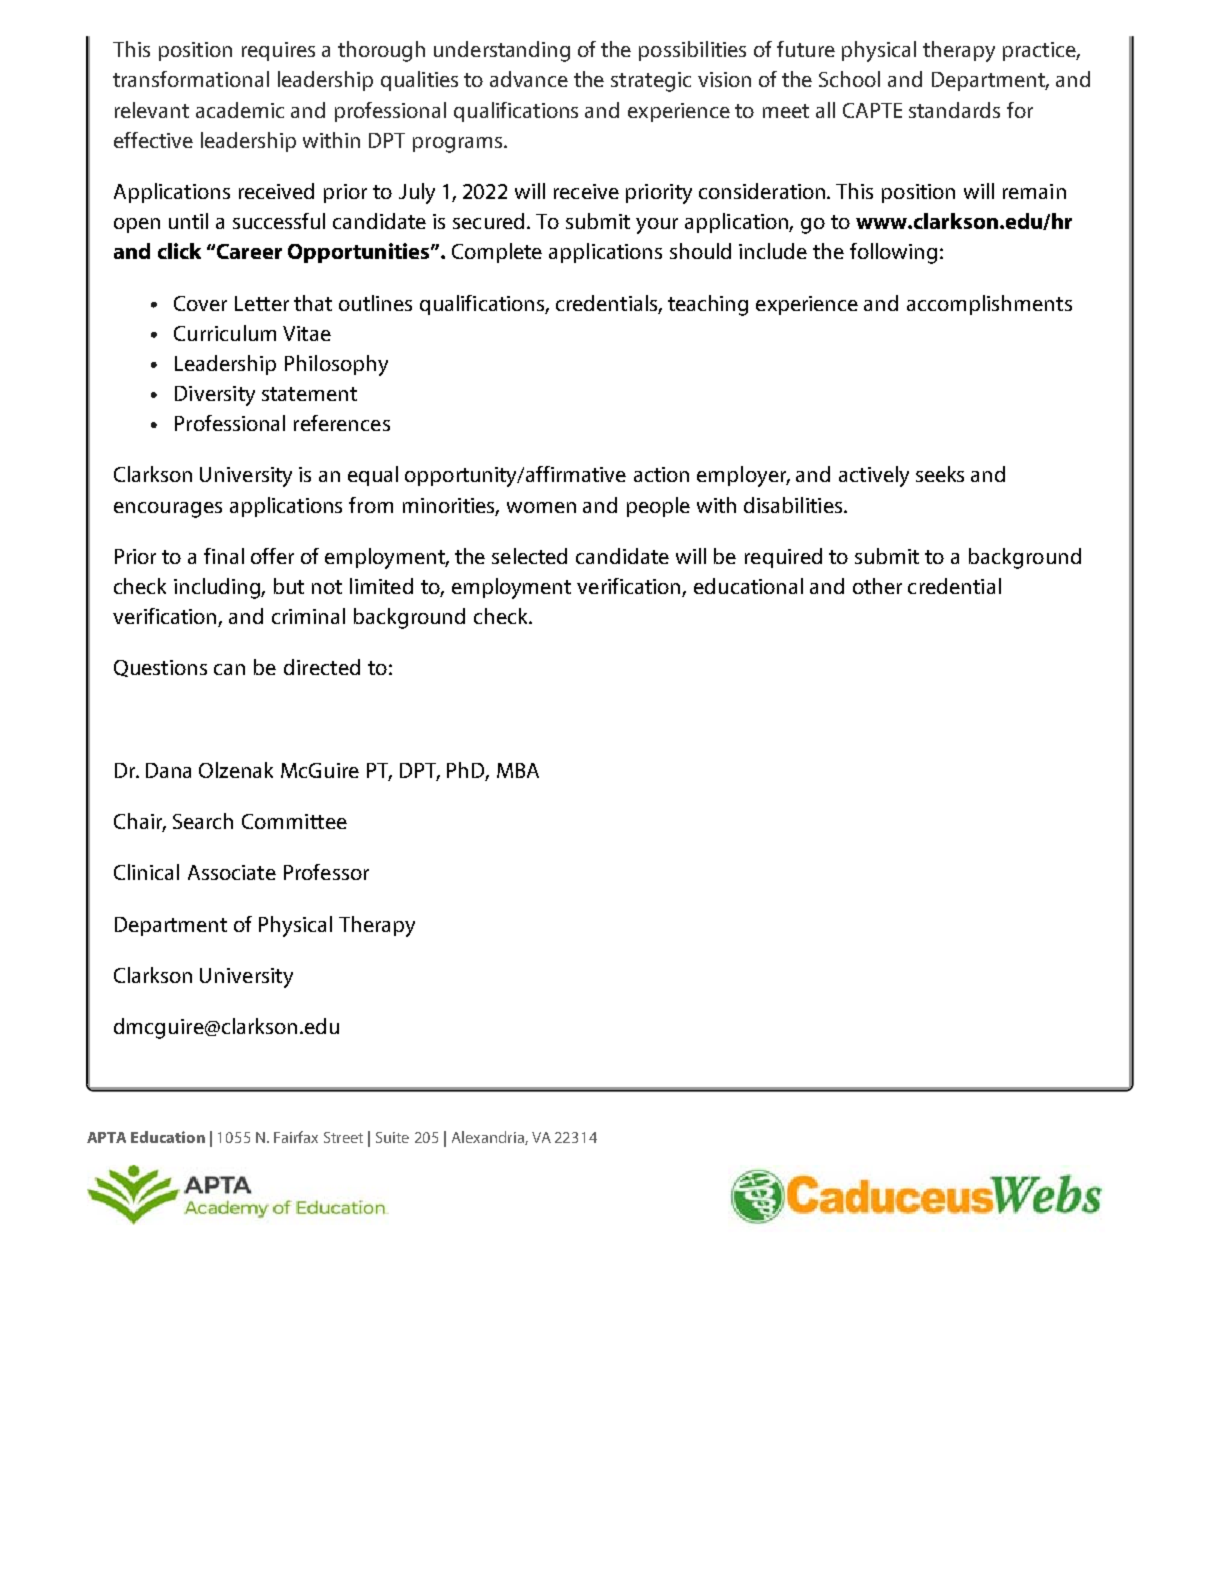 The height and width of the screenshot is (1592, 1230). Describe the element at coordinates (708, 305) in the screenshot. I see `teaching` at that location.
